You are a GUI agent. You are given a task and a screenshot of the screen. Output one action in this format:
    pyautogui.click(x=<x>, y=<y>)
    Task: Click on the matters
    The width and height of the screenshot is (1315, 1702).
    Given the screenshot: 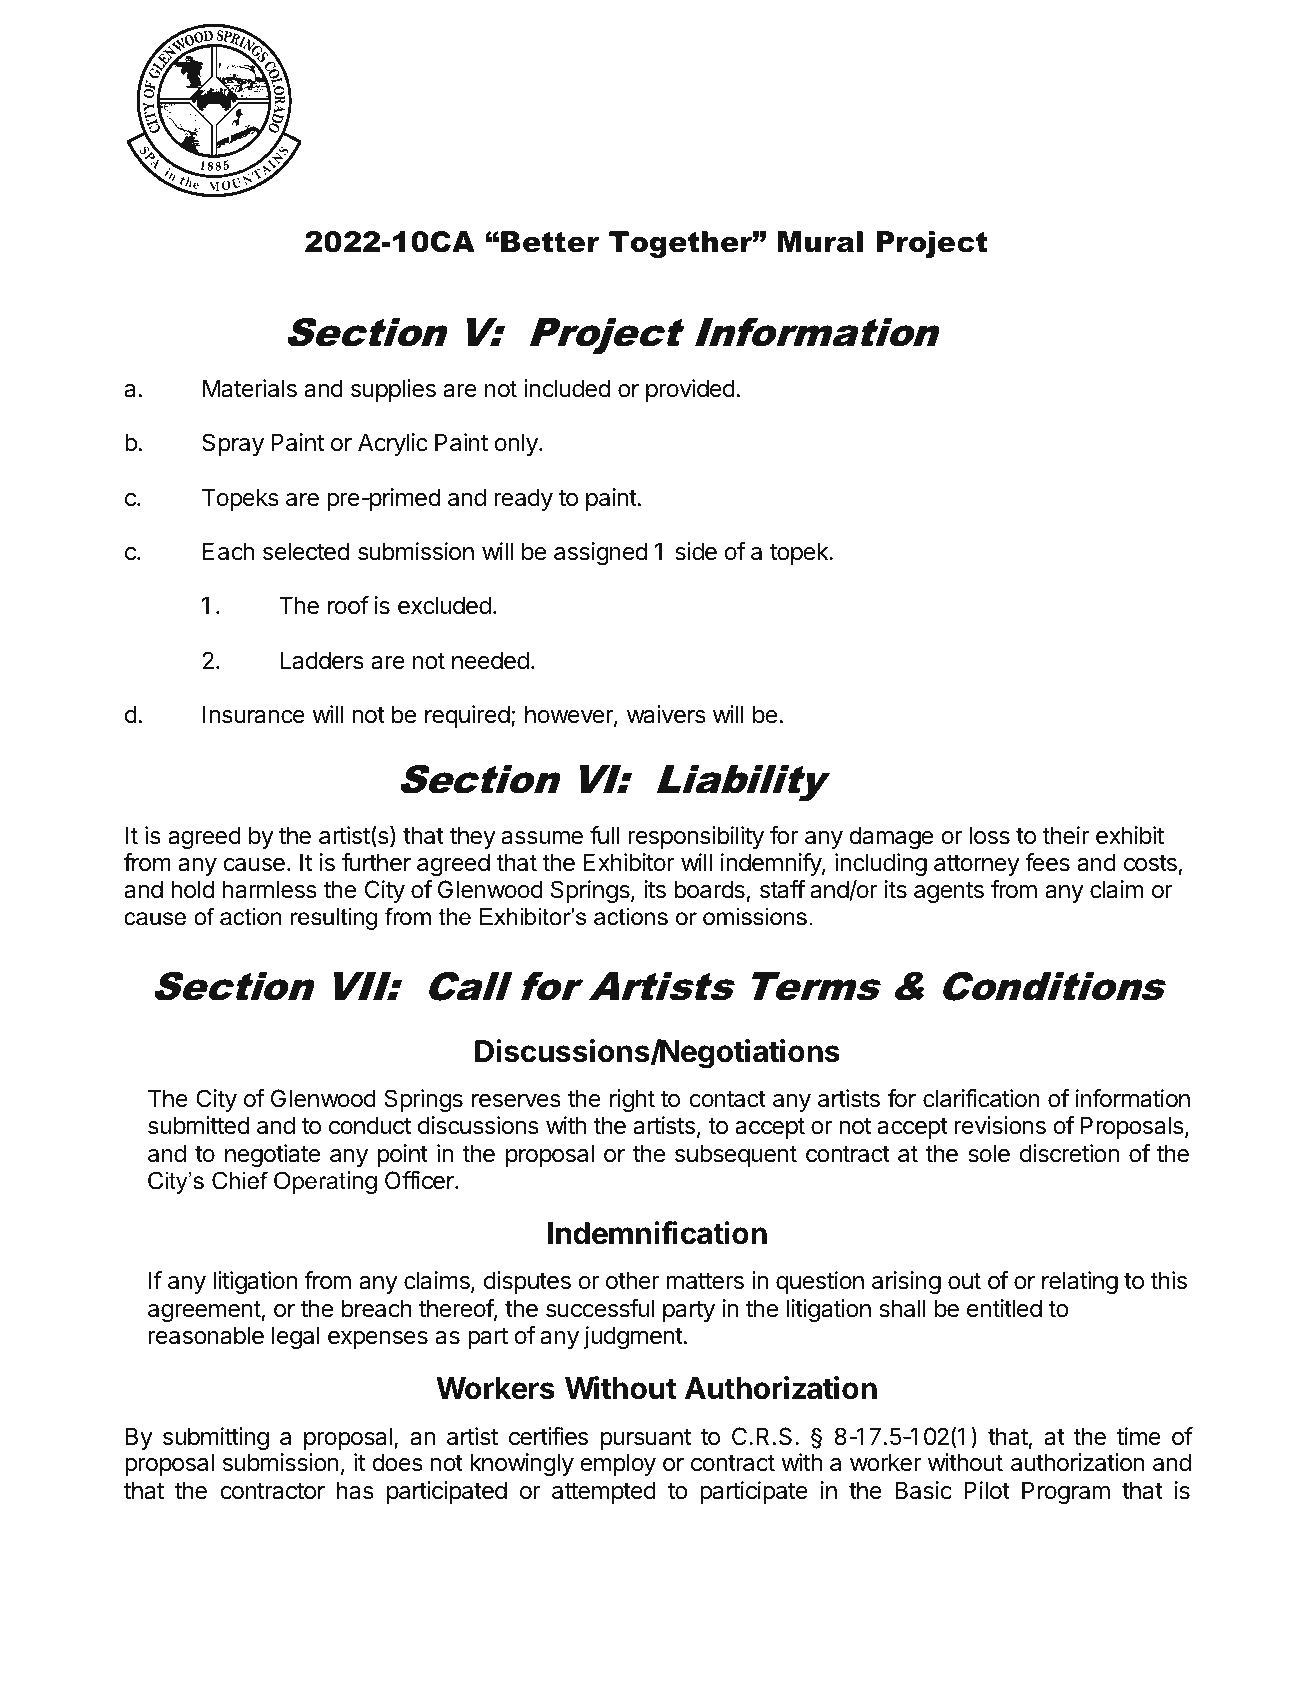 What is the action you would take?
    pyautogui.click(x=705, y=1281)
